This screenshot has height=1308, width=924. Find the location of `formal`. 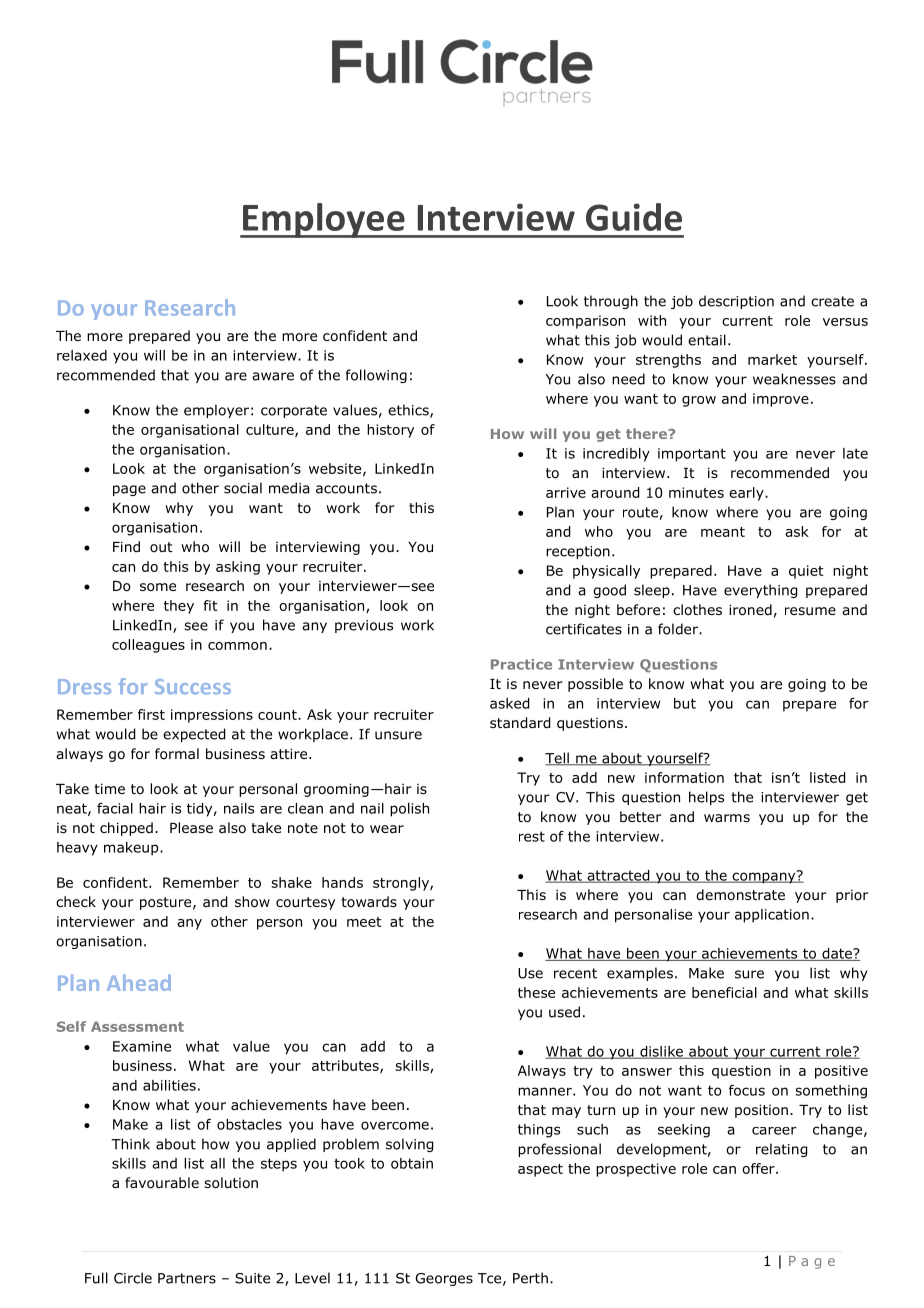

formal is located at coordinates (177, 754).
